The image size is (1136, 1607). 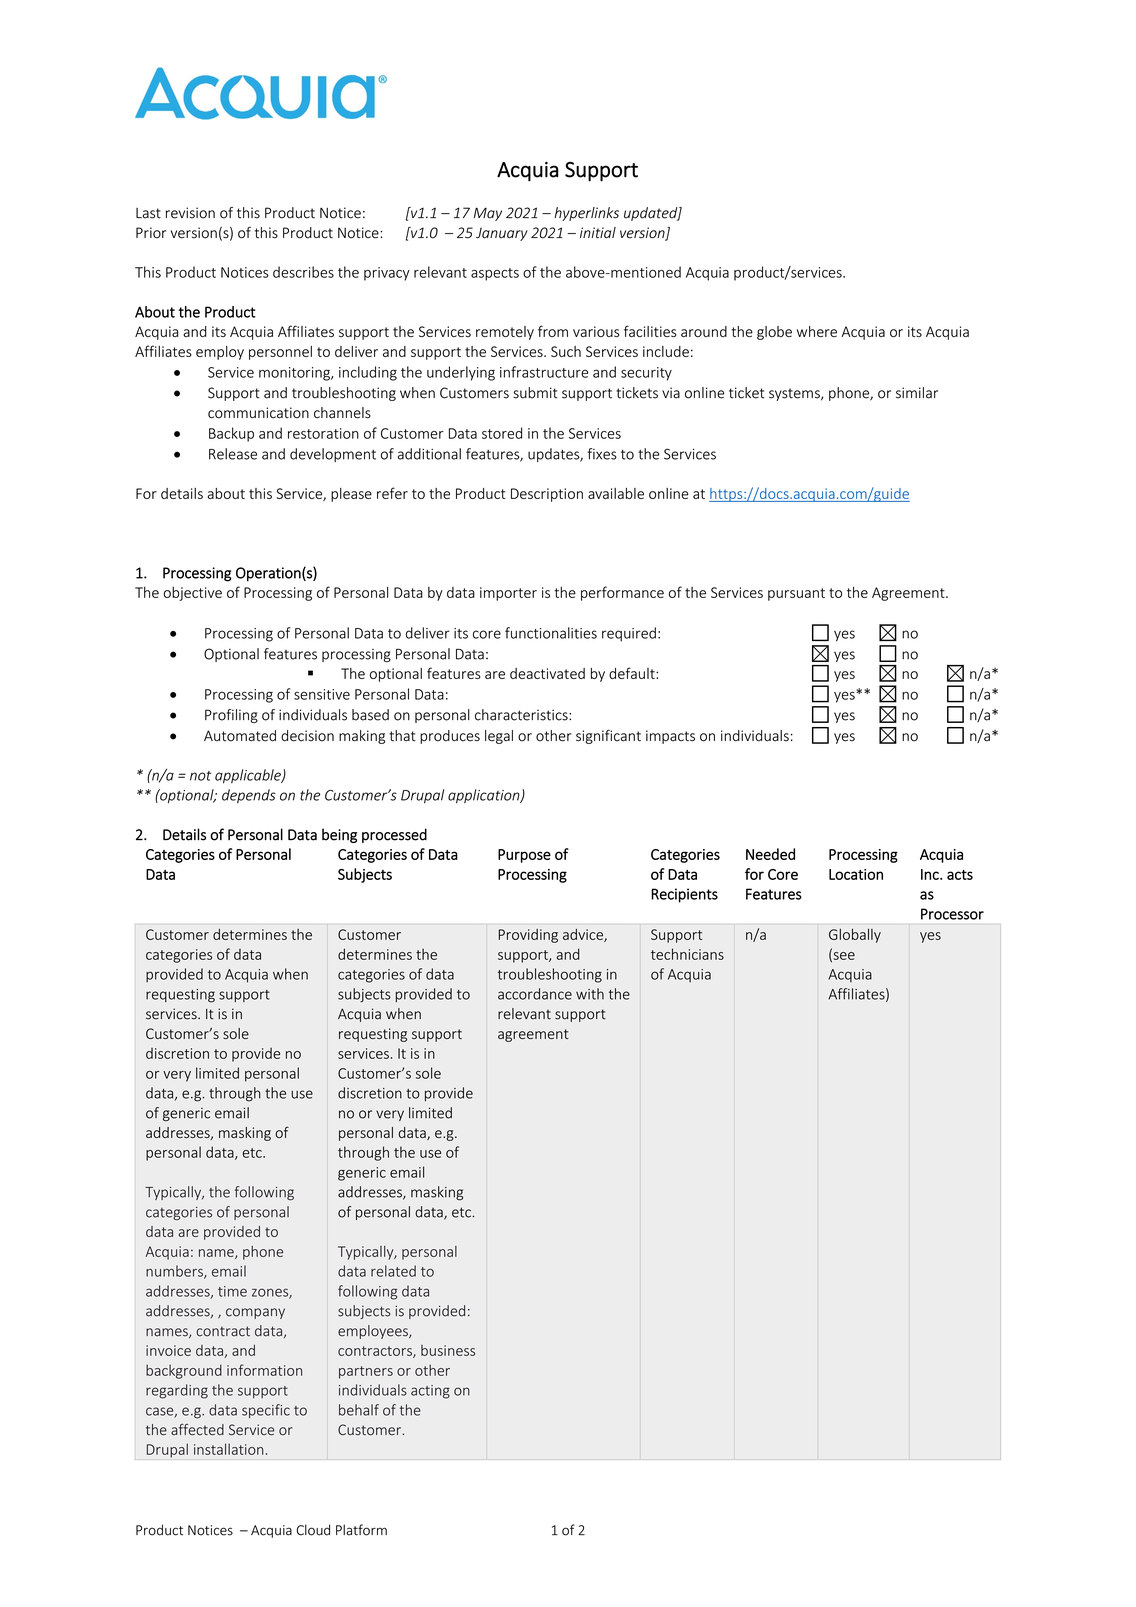 I want to click on Purpose, so click(x=524, y=856).
